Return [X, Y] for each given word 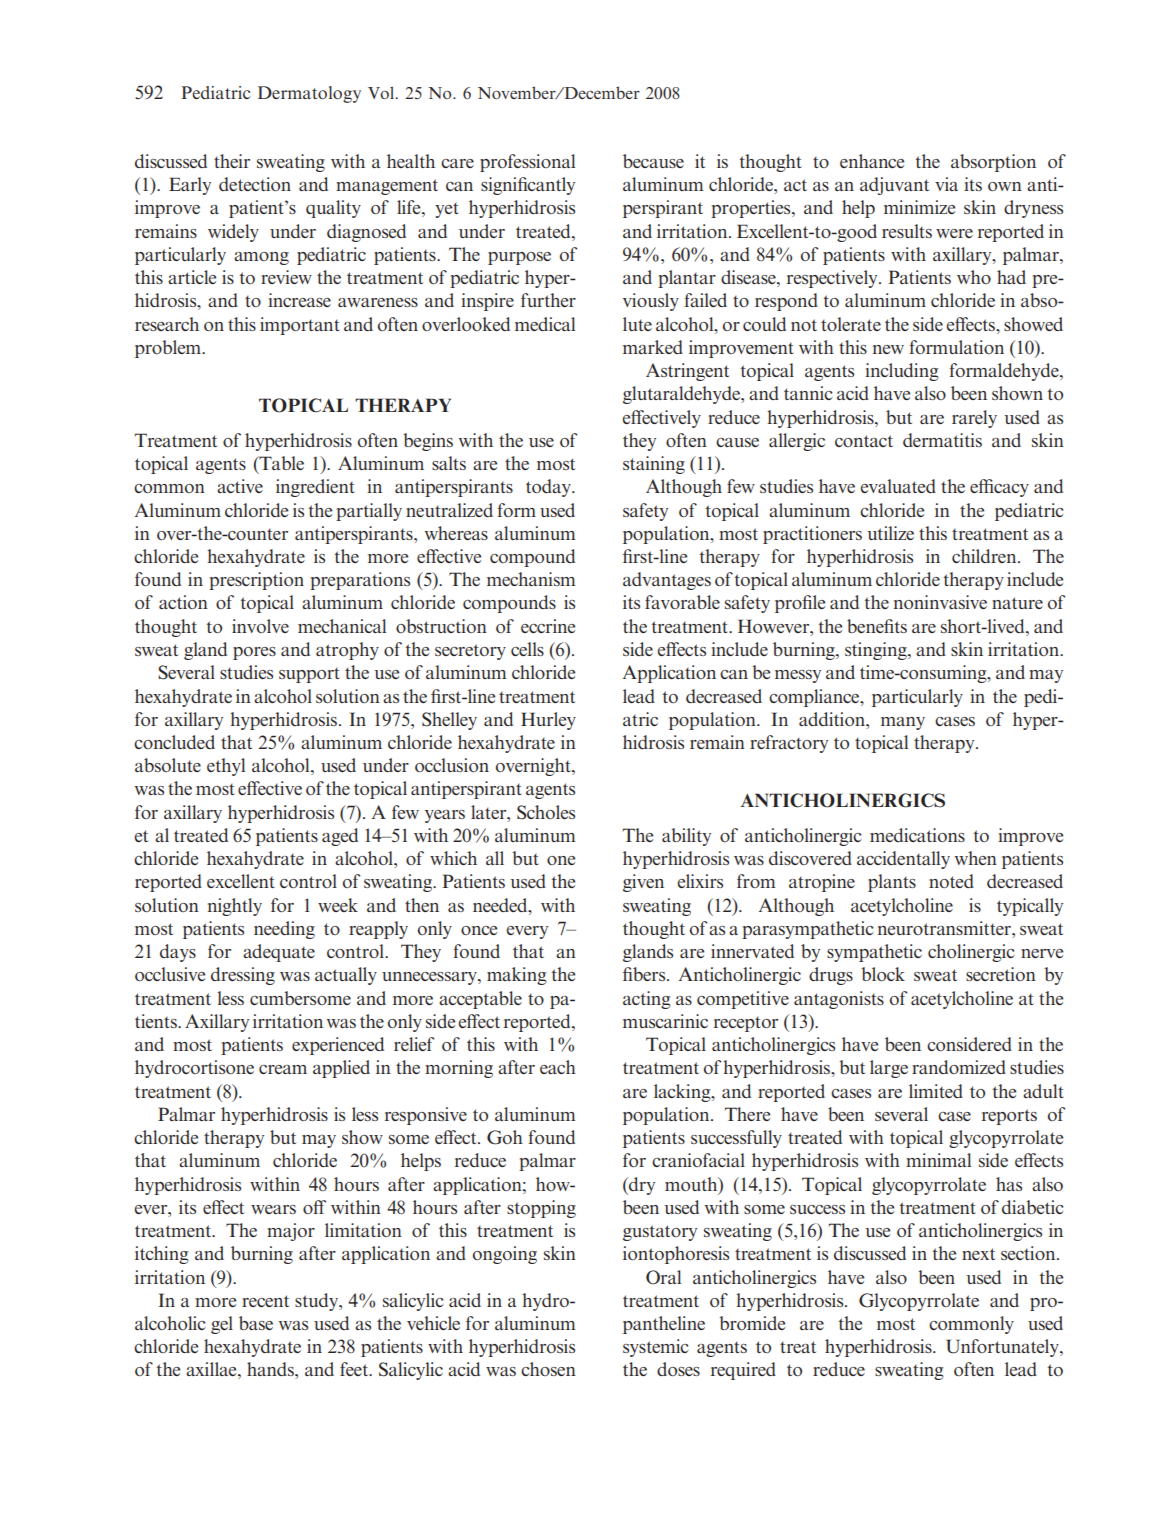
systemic [656, 1348]
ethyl [226, 767]
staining [654, 465]
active [240, 486]
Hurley [548, 721]
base [256, 1323]
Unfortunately [1003, 1348]
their [232, 161]
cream [283, 1069]
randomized [959, 1067]
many [903, 723]
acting [647, 1000]
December [601, 92]
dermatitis [942, 440]
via [946, 184]
